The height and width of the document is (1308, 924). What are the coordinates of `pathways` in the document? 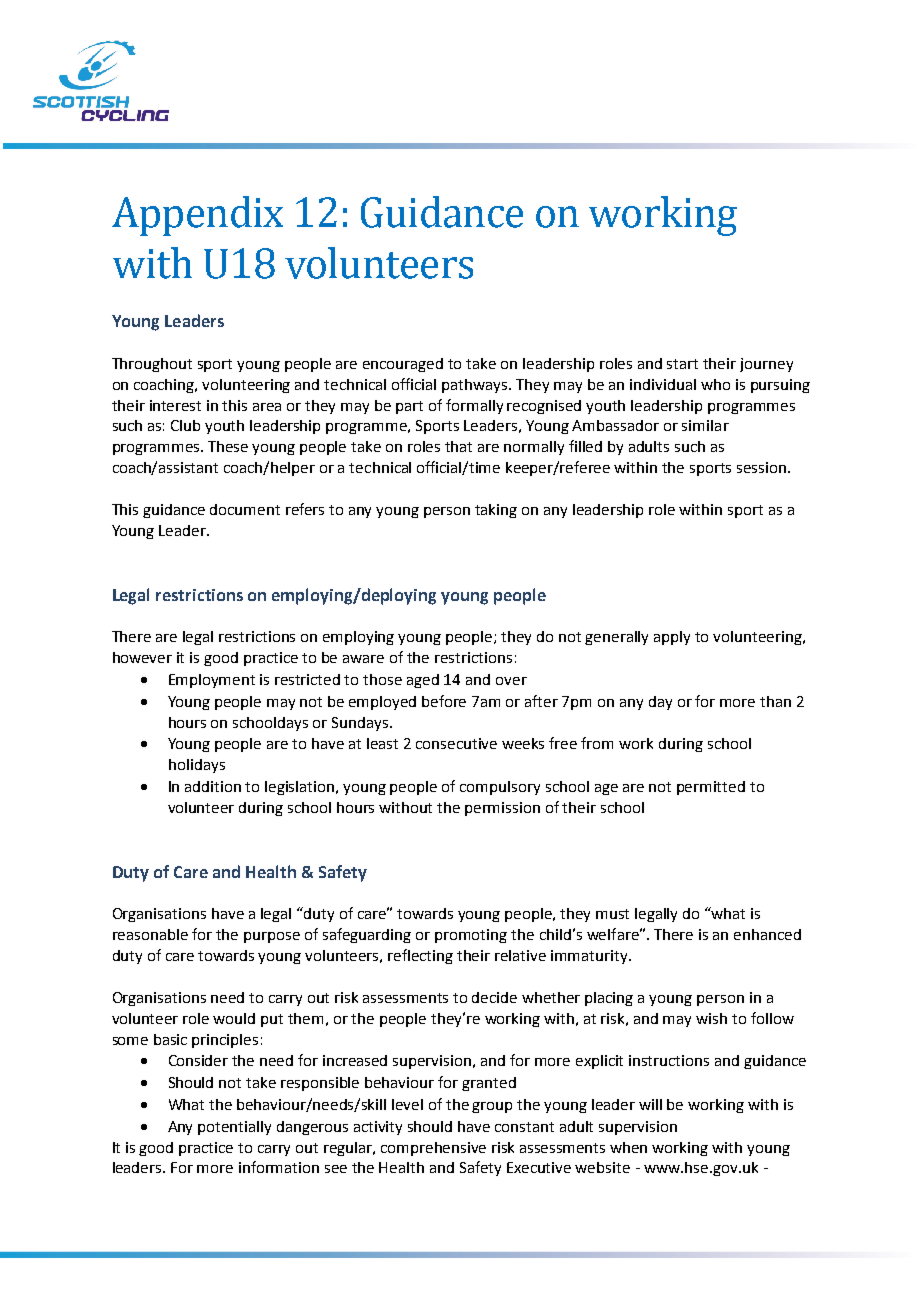 It's located at (476, 386).
